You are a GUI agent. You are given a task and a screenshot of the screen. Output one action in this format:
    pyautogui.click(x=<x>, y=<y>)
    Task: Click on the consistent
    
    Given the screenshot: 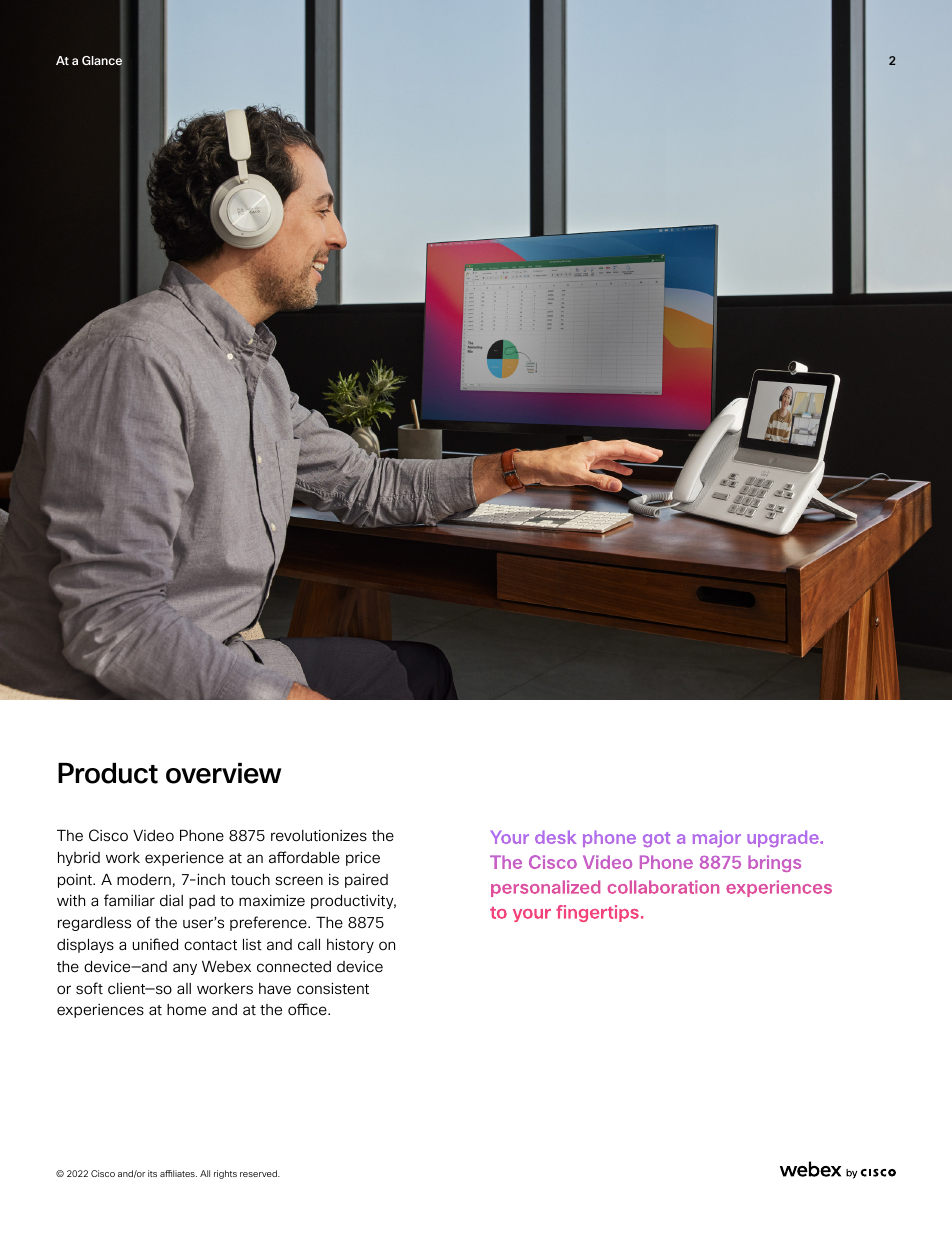 What is the action you would take?
    pyautogui.click(x=333, y=988)
